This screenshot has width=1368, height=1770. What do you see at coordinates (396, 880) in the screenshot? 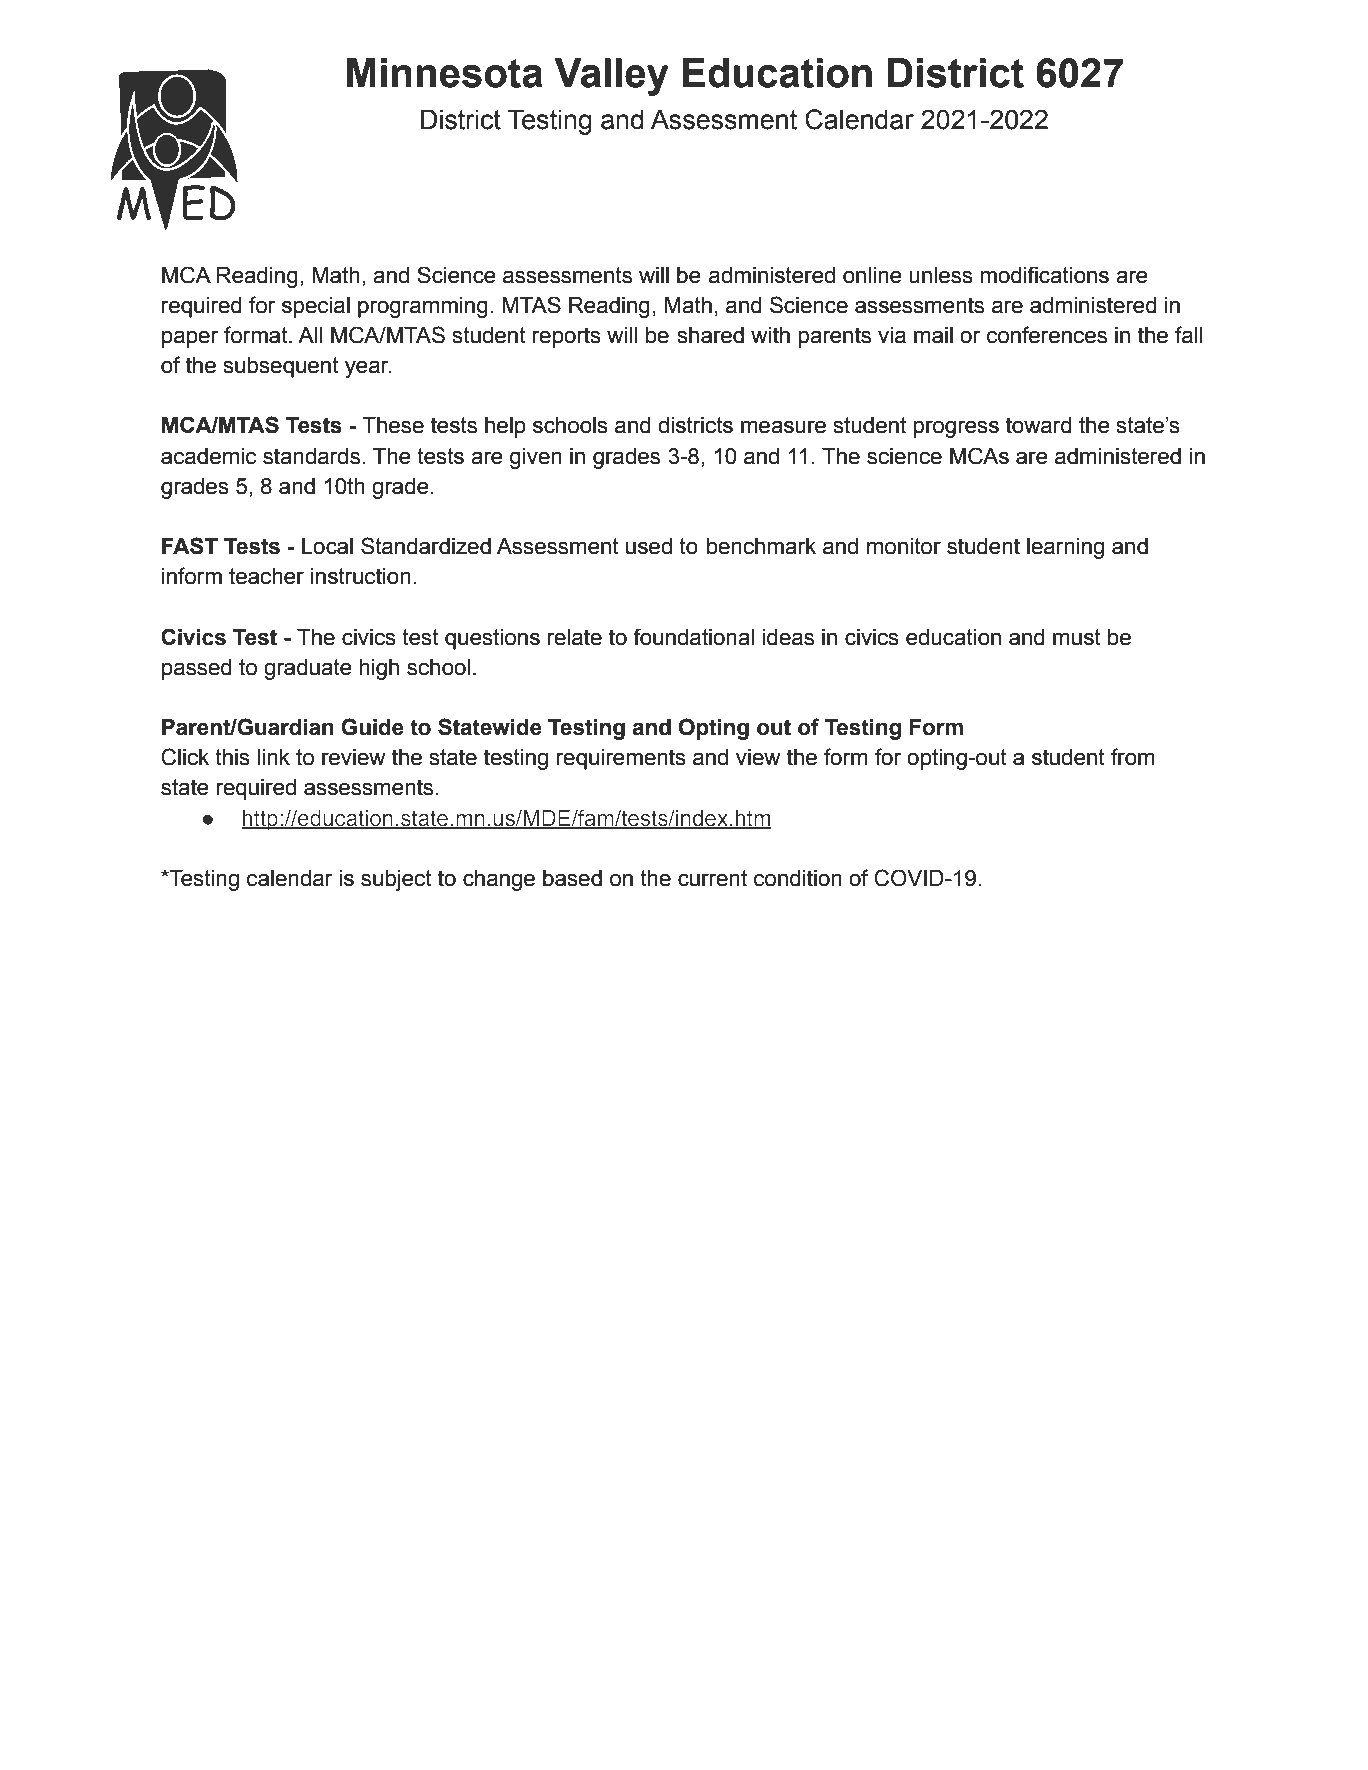
I see `subject` at bounding box center [396, 880].
